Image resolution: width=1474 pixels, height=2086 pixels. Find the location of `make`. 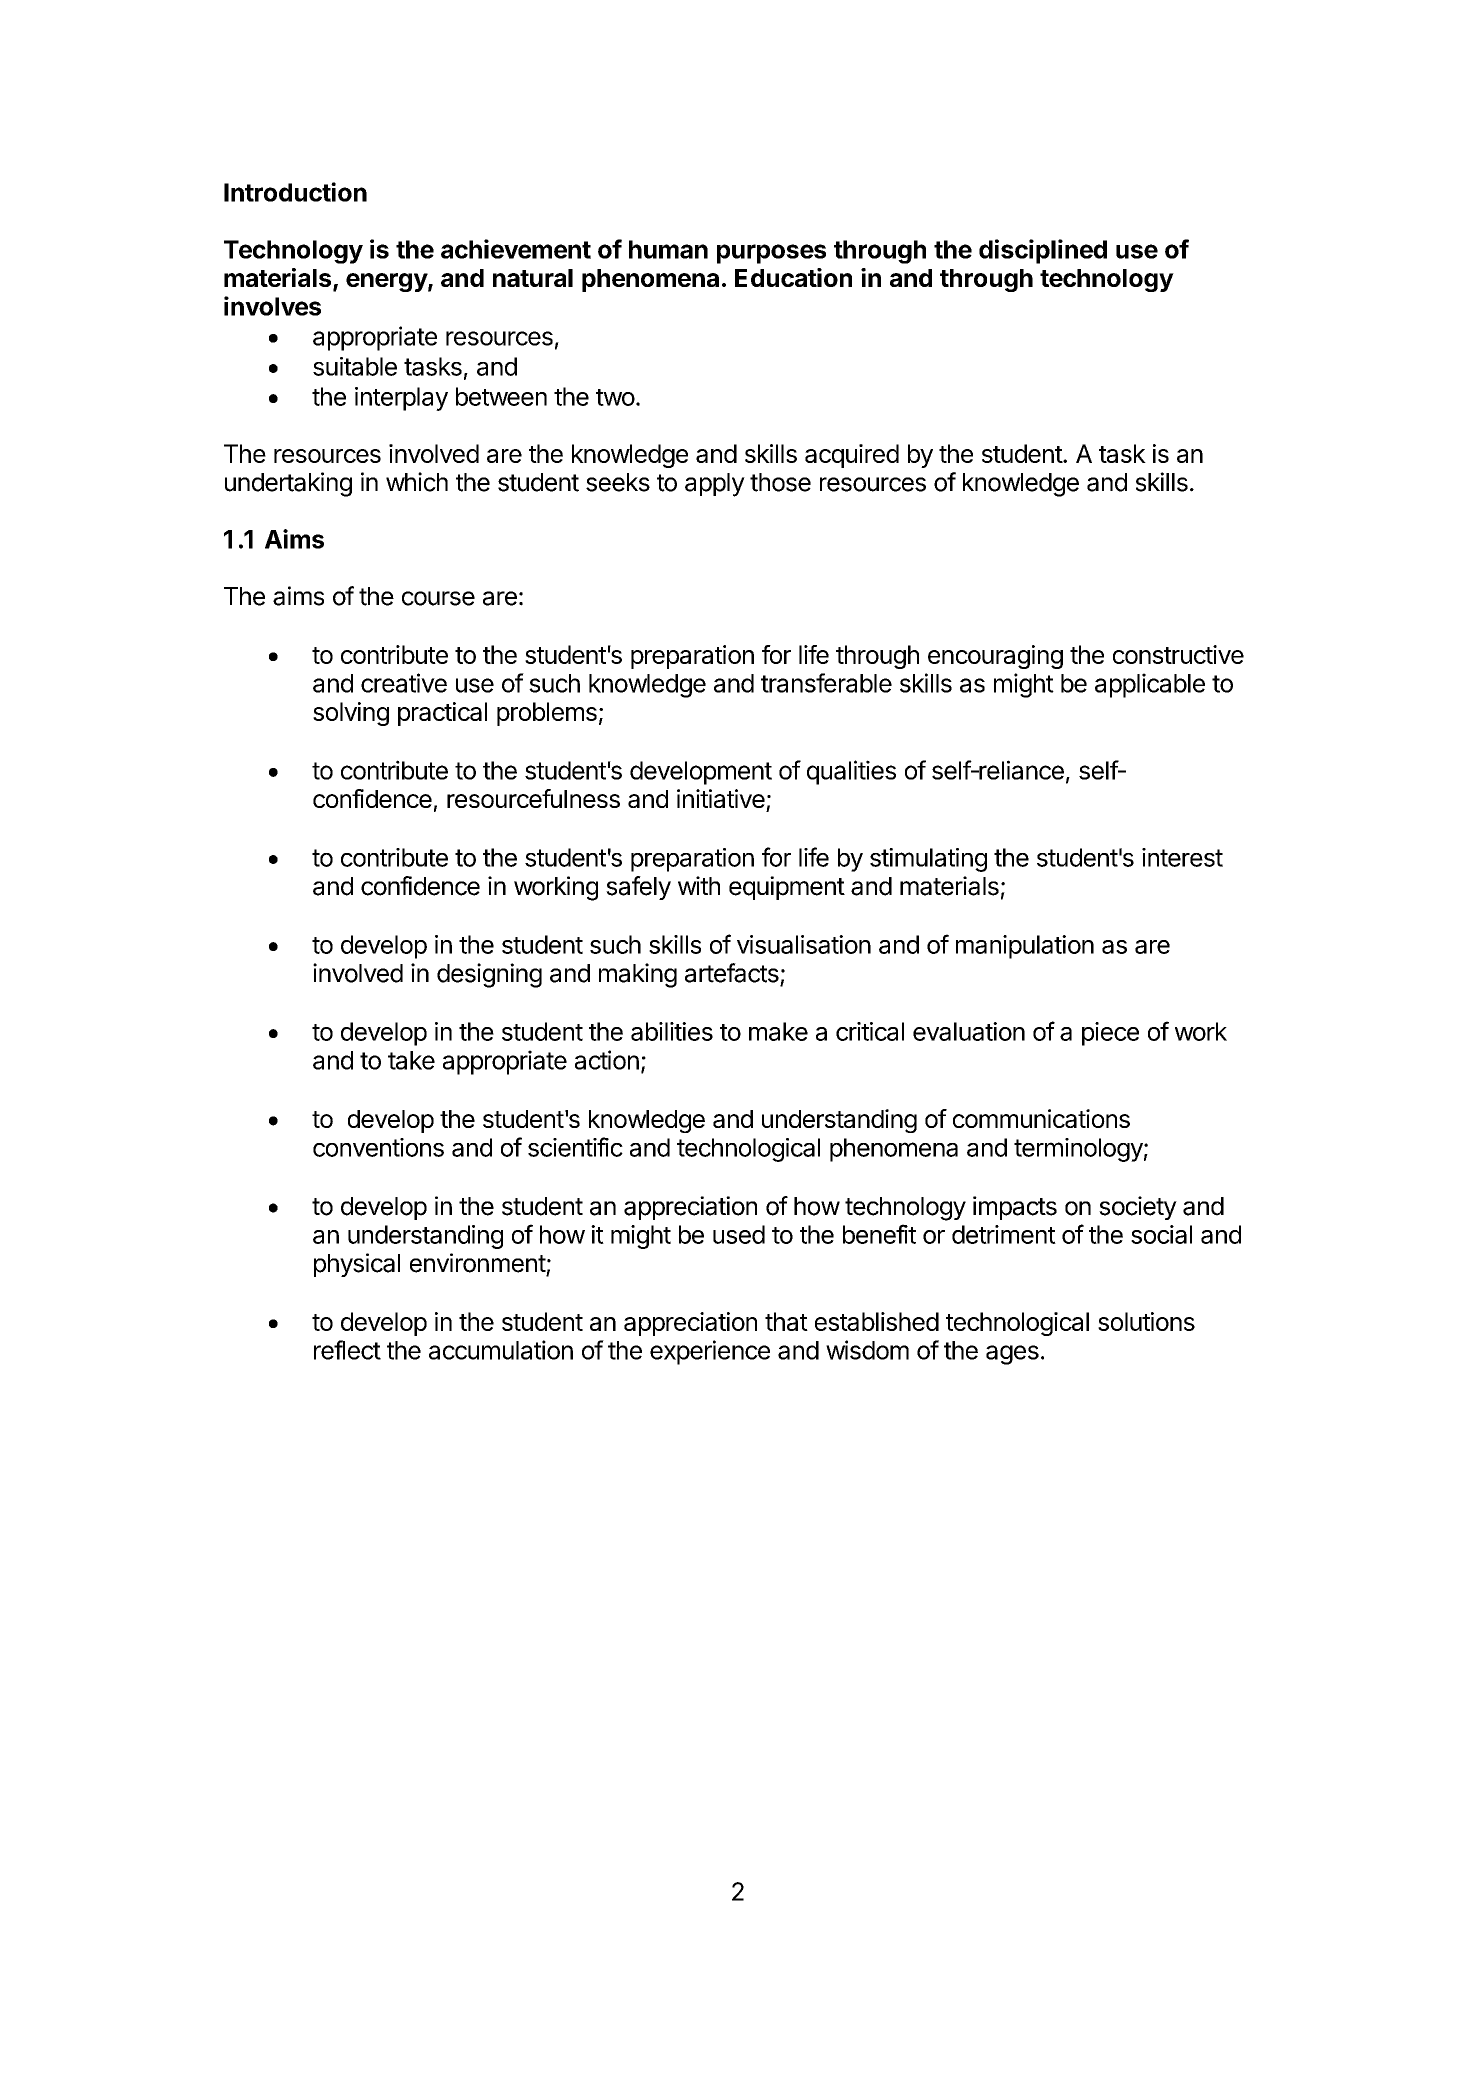

make is located at coordinates (778, 1031).
